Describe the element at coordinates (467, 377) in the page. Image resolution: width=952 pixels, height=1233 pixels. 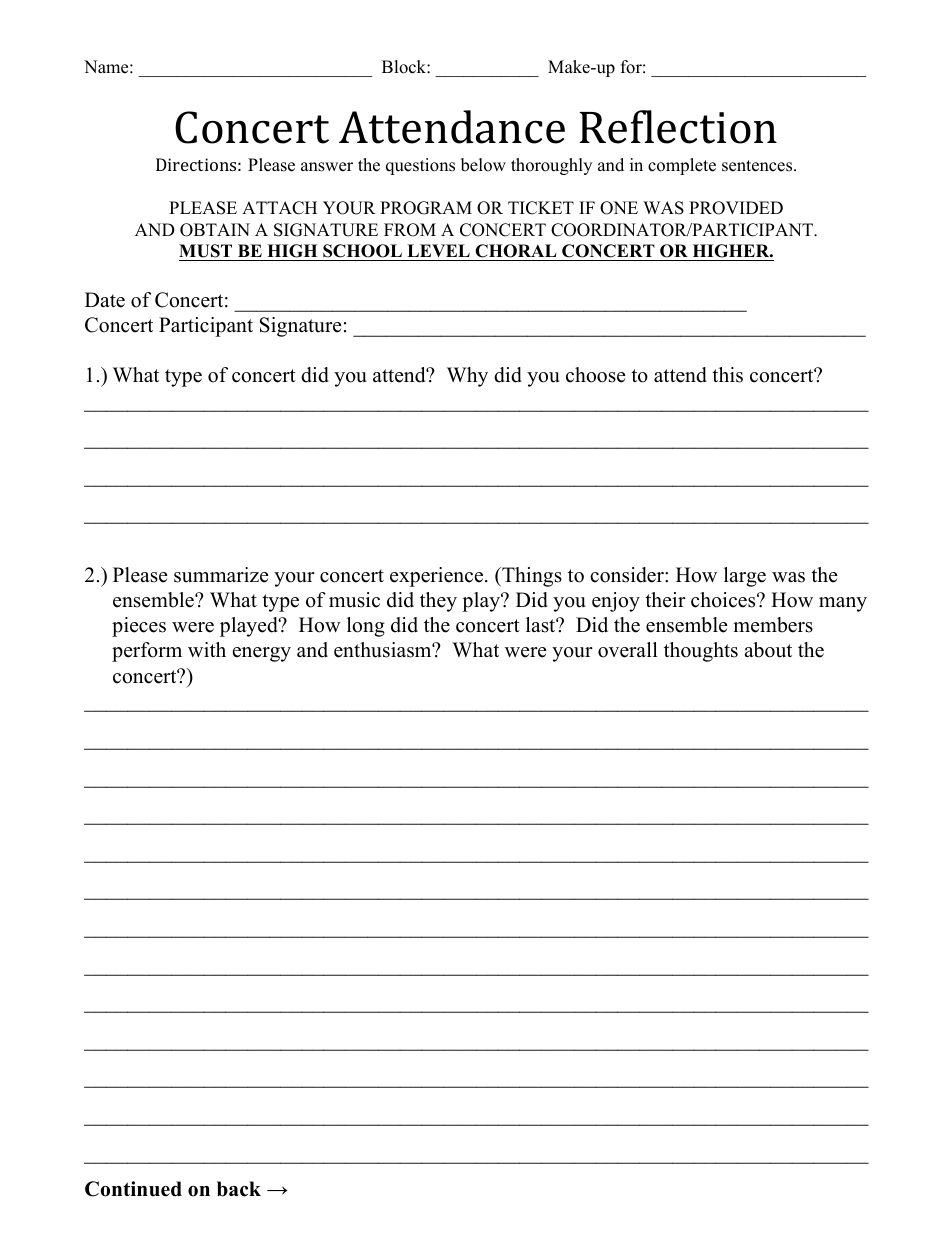
I see `Why` at that location.
